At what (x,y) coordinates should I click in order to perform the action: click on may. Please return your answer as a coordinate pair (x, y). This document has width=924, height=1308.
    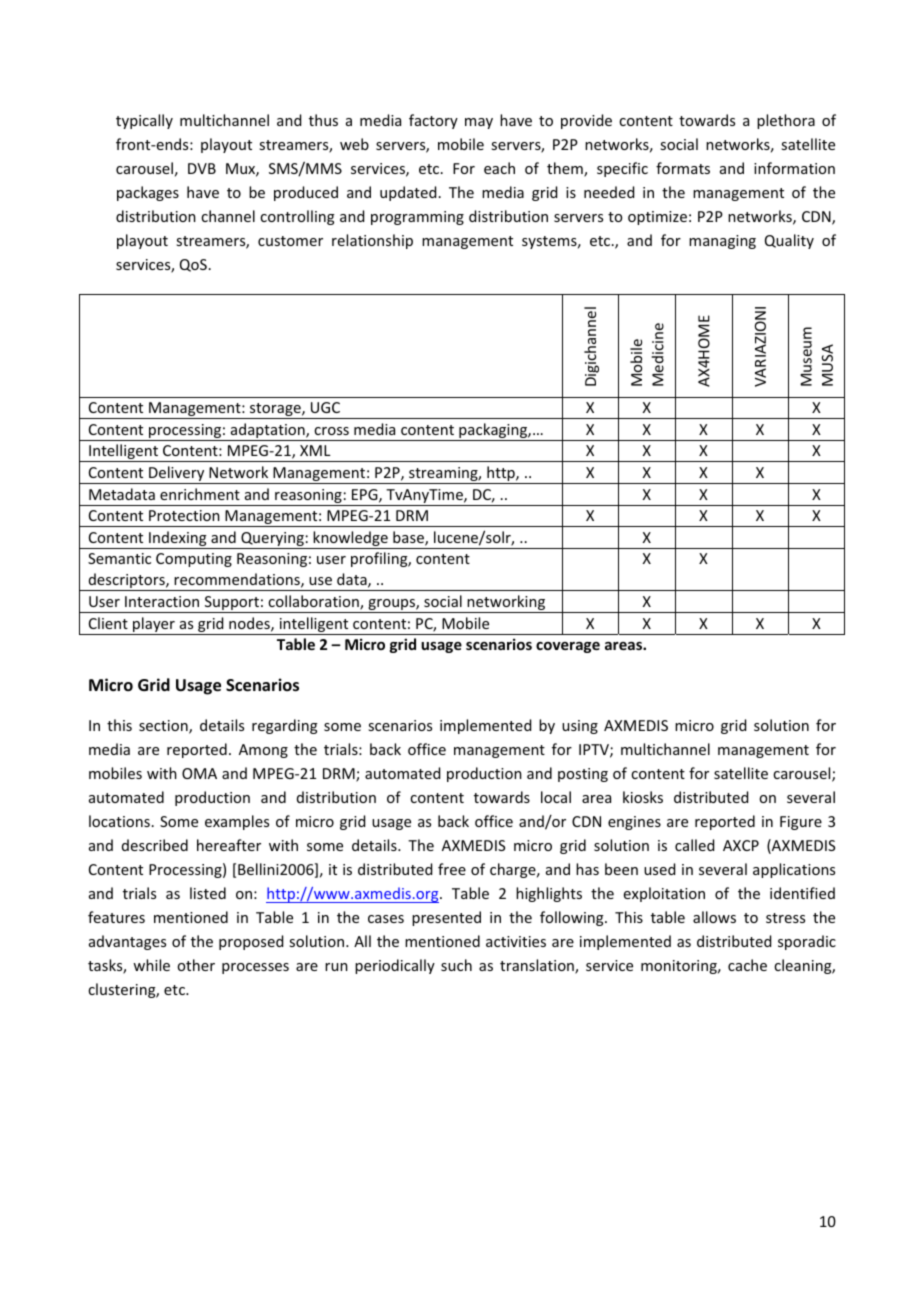
    Looking at the image, I should click on (479, 123).
